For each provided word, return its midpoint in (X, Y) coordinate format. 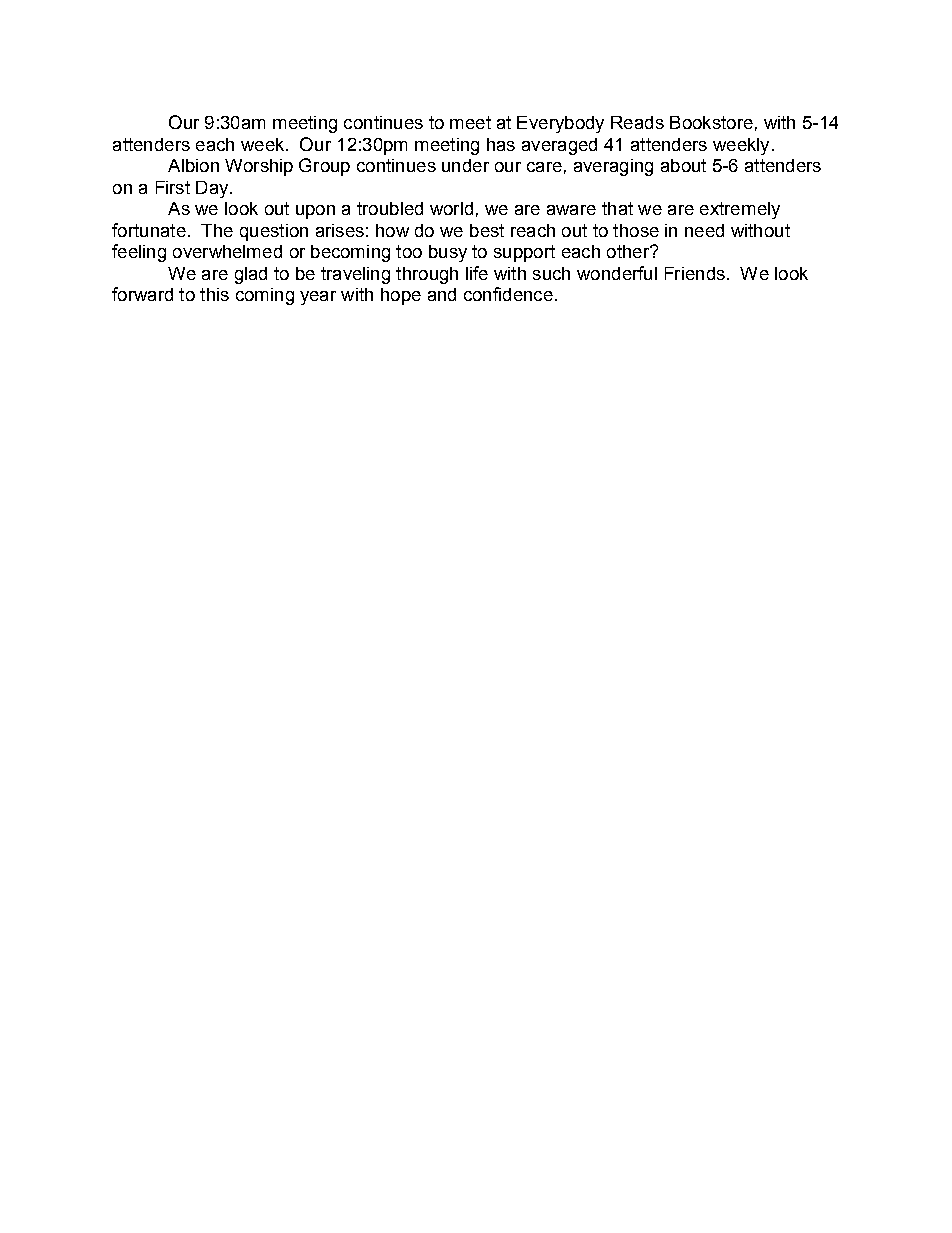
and (442, 294)
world (451, 208)
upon (315, 212)
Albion (193, 165)
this (214, 294)
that (617, 208)
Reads (637, 122)
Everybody (560, 124)
